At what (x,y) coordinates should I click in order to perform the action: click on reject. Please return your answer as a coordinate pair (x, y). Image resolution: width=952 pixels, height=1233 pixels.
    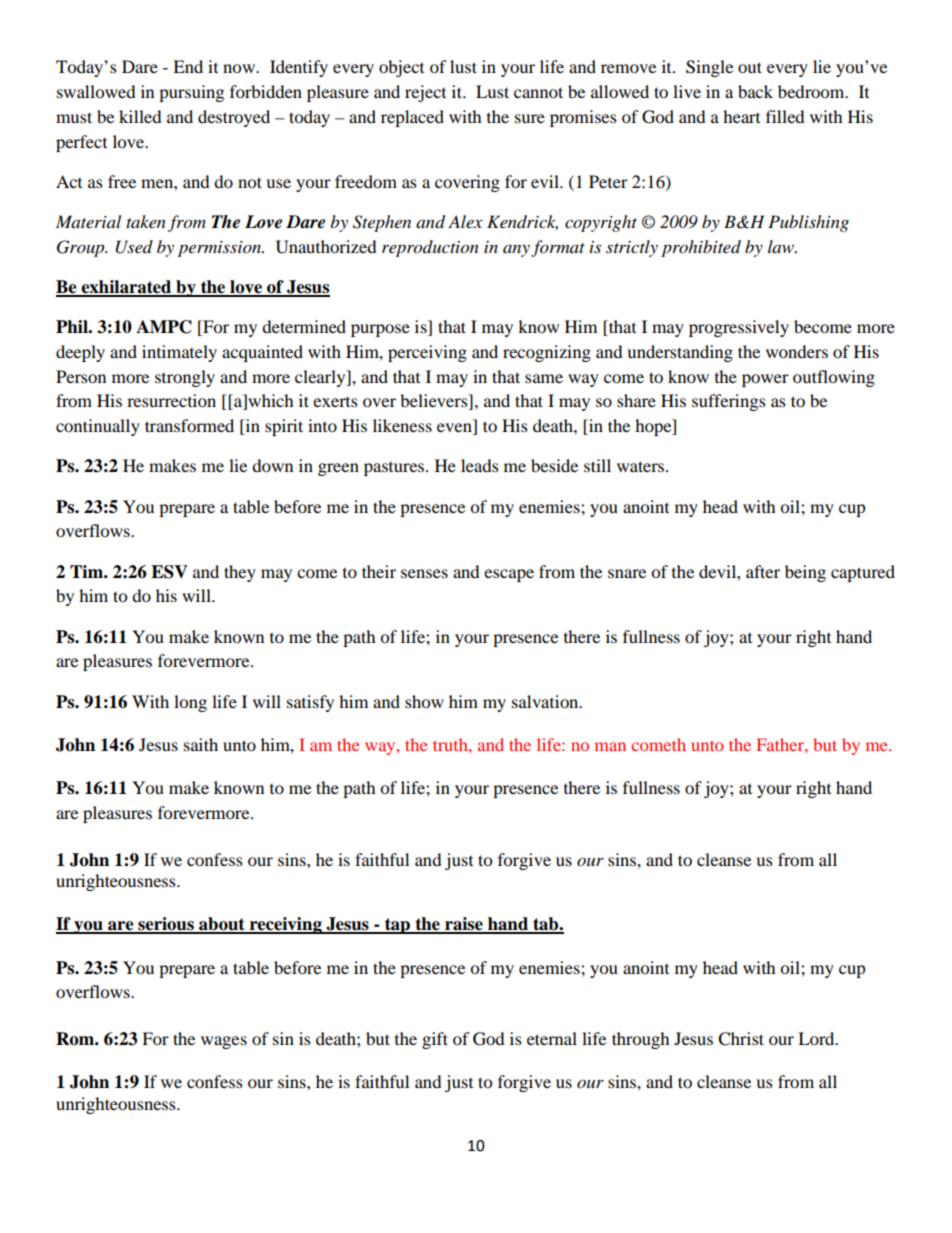
    Looking at the image, I should click on (425, 93).
